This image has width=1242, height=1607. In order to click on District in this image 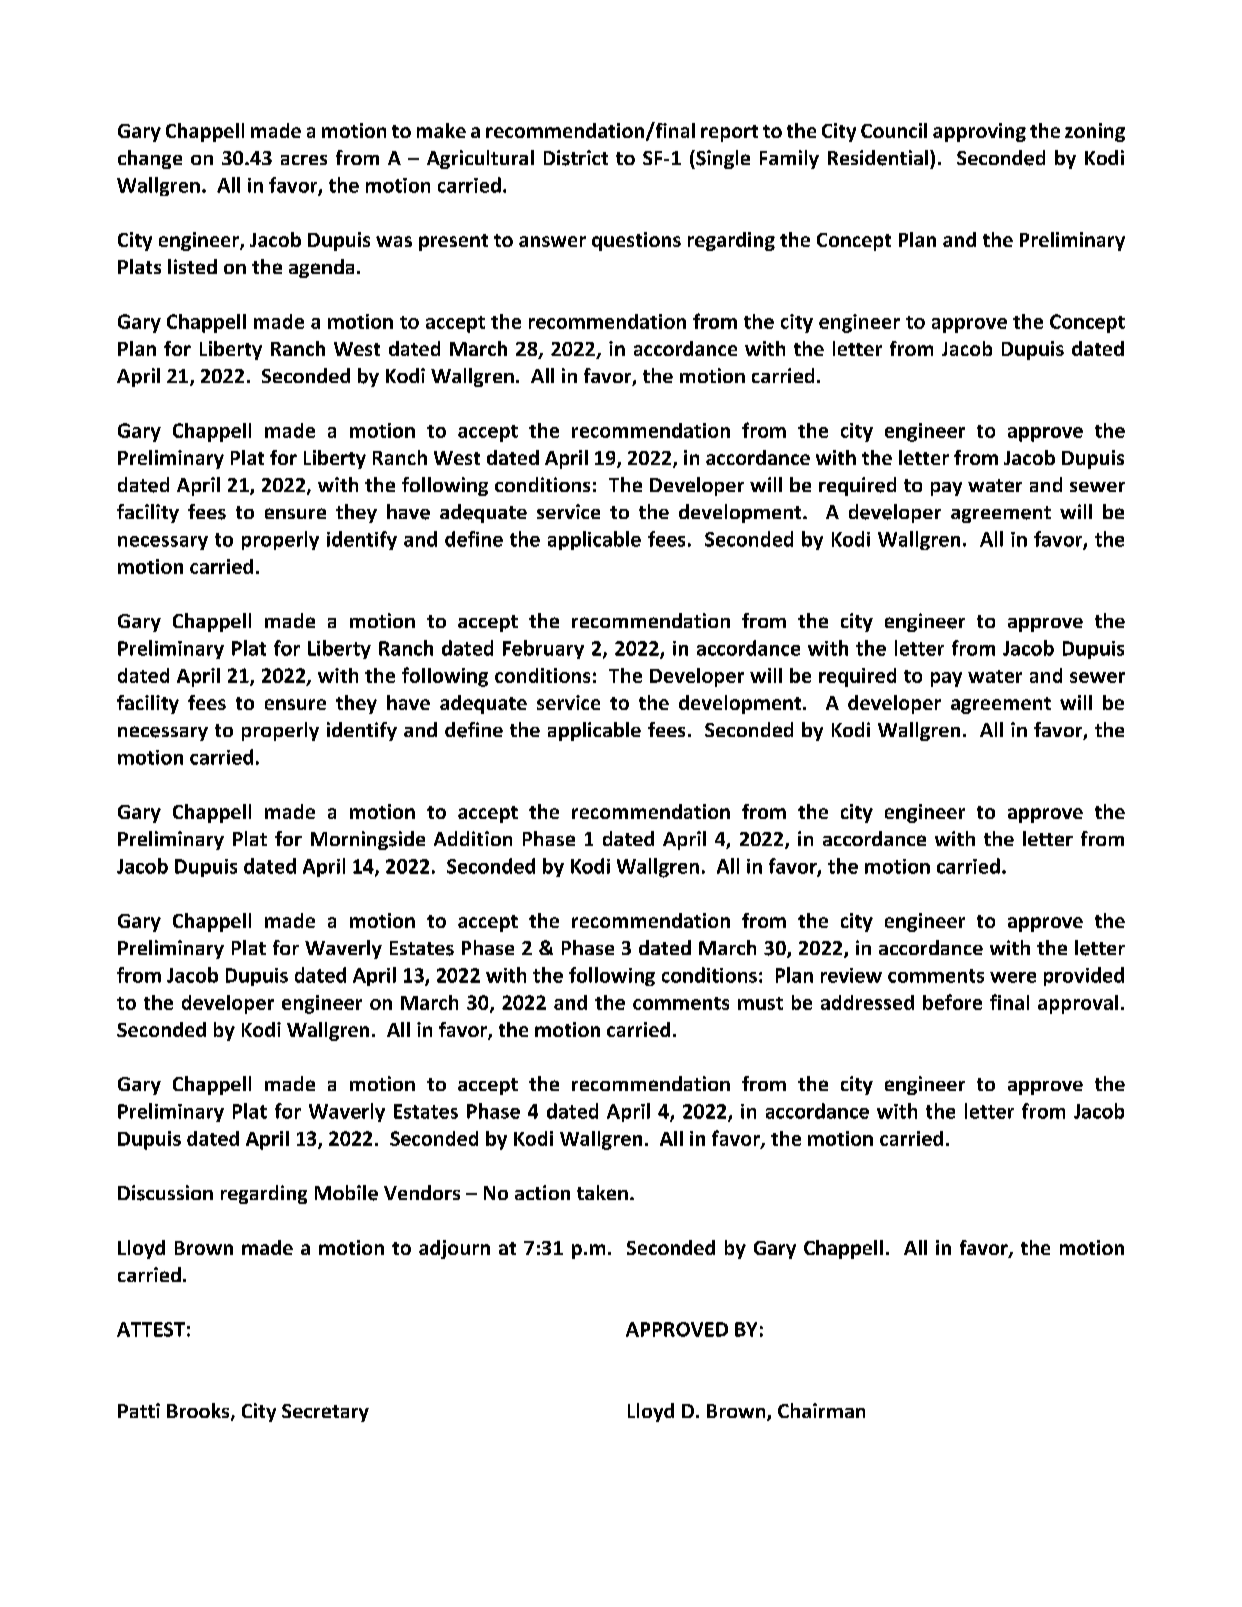, I will do `click(576, 158)`.
